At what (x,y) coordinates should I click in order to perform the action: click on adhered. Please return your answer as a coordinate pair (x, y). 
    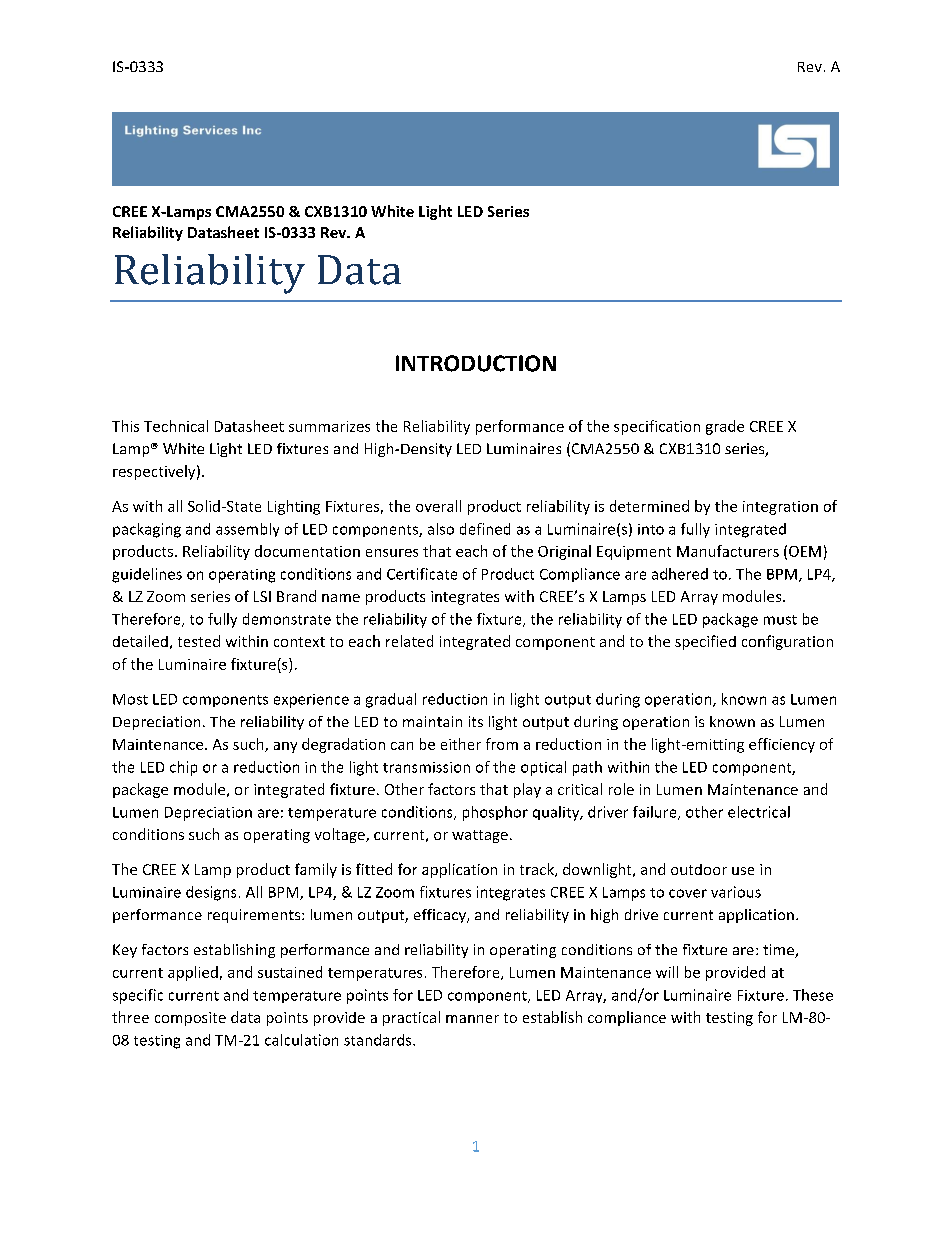
    Looking at the image, I should click on (680, 574).
